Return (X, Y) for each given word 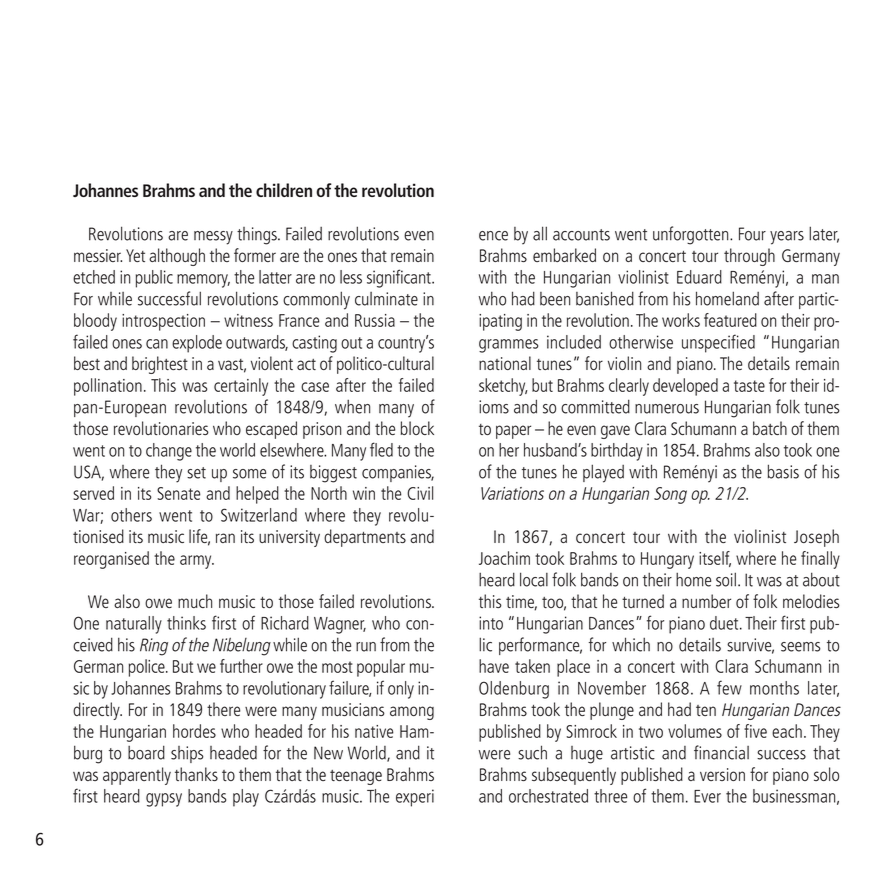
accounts (581, 235)
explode (197, 344)
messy (213, 238)
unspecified (718, 343)
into (491, 623)
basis (783, 471)
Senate (178, 493)
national (505, 363)
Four (752, 234)
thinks (186, 623)
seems (801, 647)
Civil (420, 493)
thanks (196, 774)
